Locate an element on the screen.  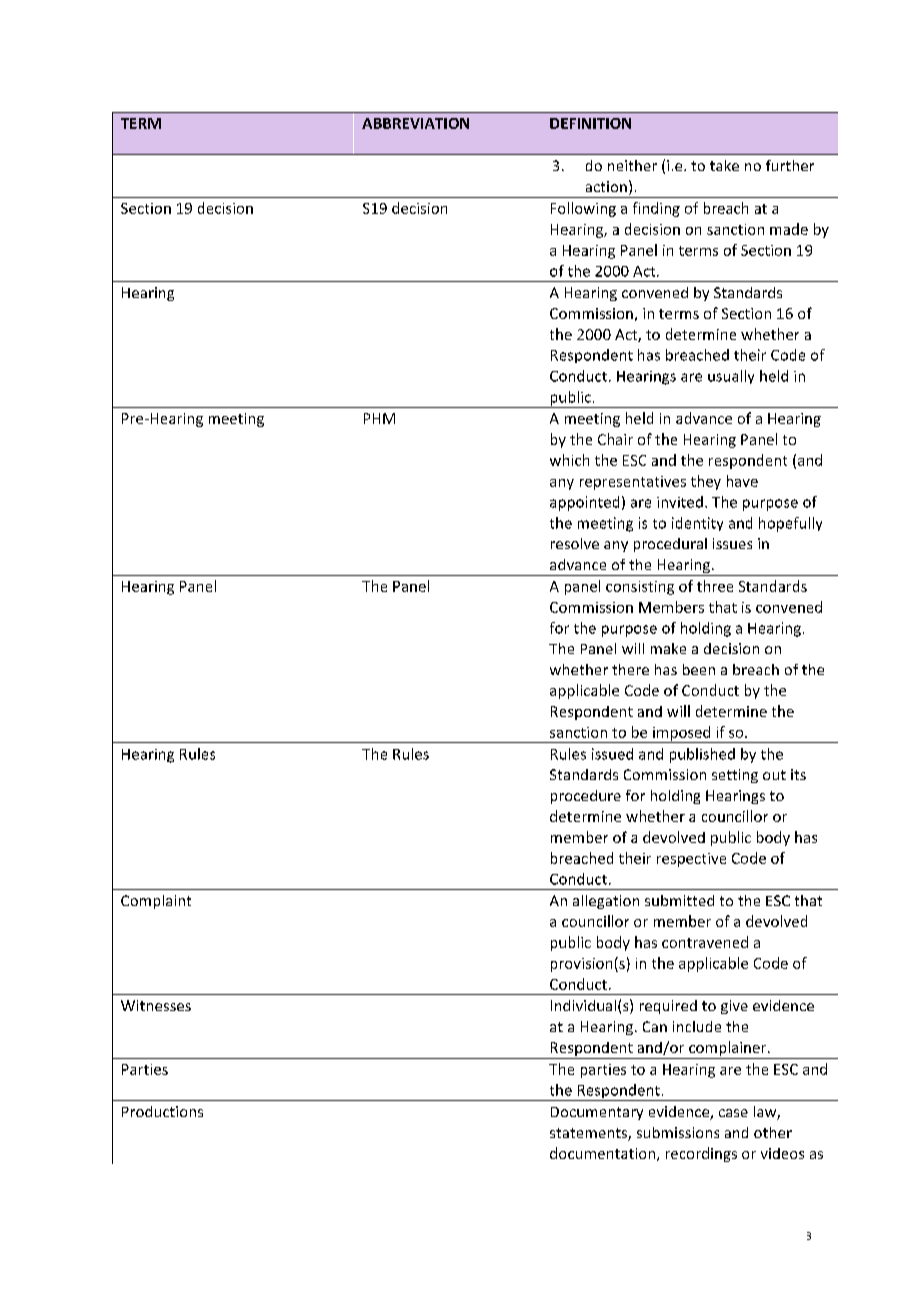
Documentary is located at coordinates (597, 1113).
